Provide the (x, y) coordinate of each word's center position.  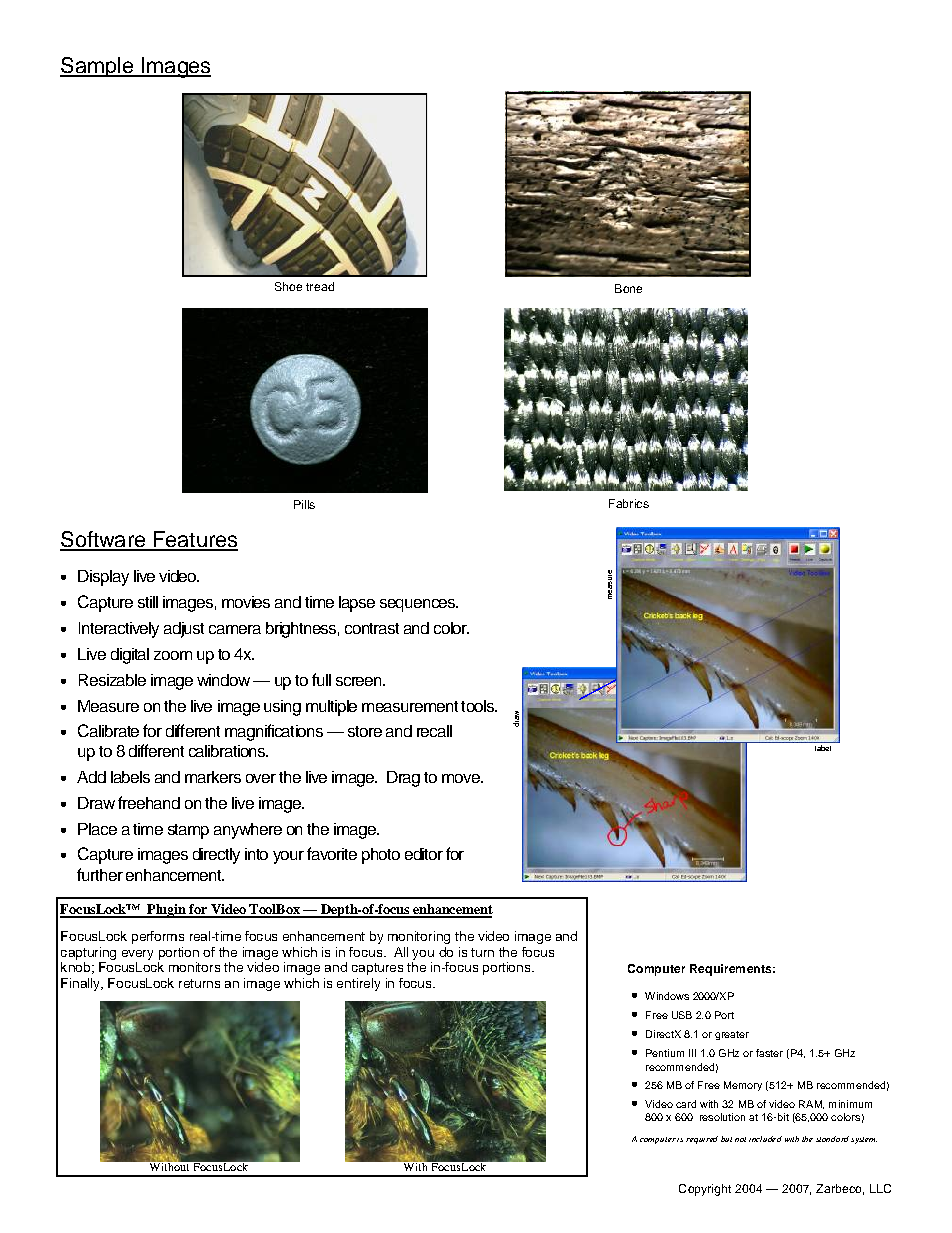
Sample (98, 67)
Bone (628, 288)
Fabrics (629, 503)
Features (194, 540)
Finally (81, 984)
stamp (188, 831)
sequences (419, 605)
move (462, 778)
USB (682, 1015)
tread (320, 286)
